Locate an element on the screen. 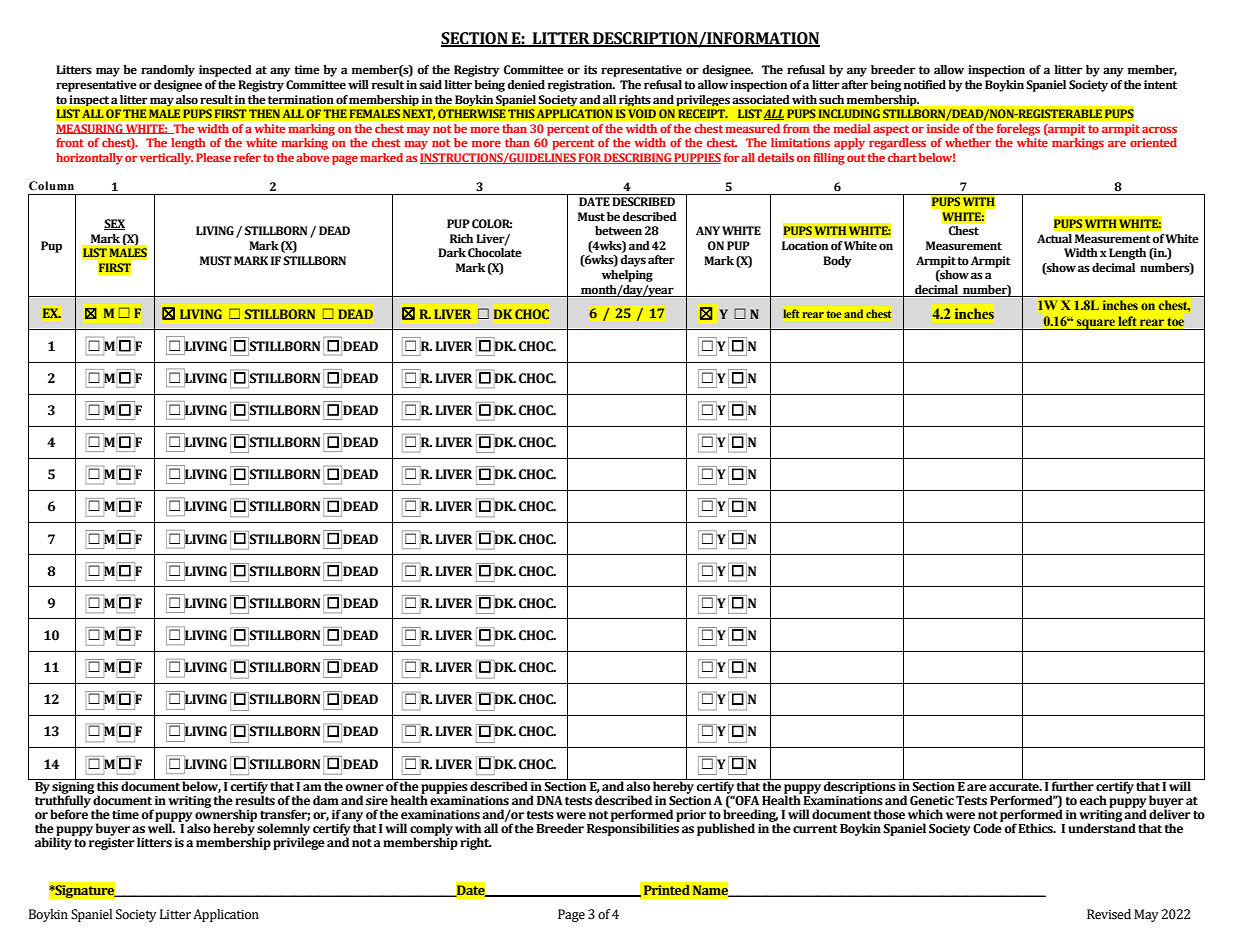 The height and width of the screenshot is (952, 1233). randomly is located at coordinates (168, 71).
